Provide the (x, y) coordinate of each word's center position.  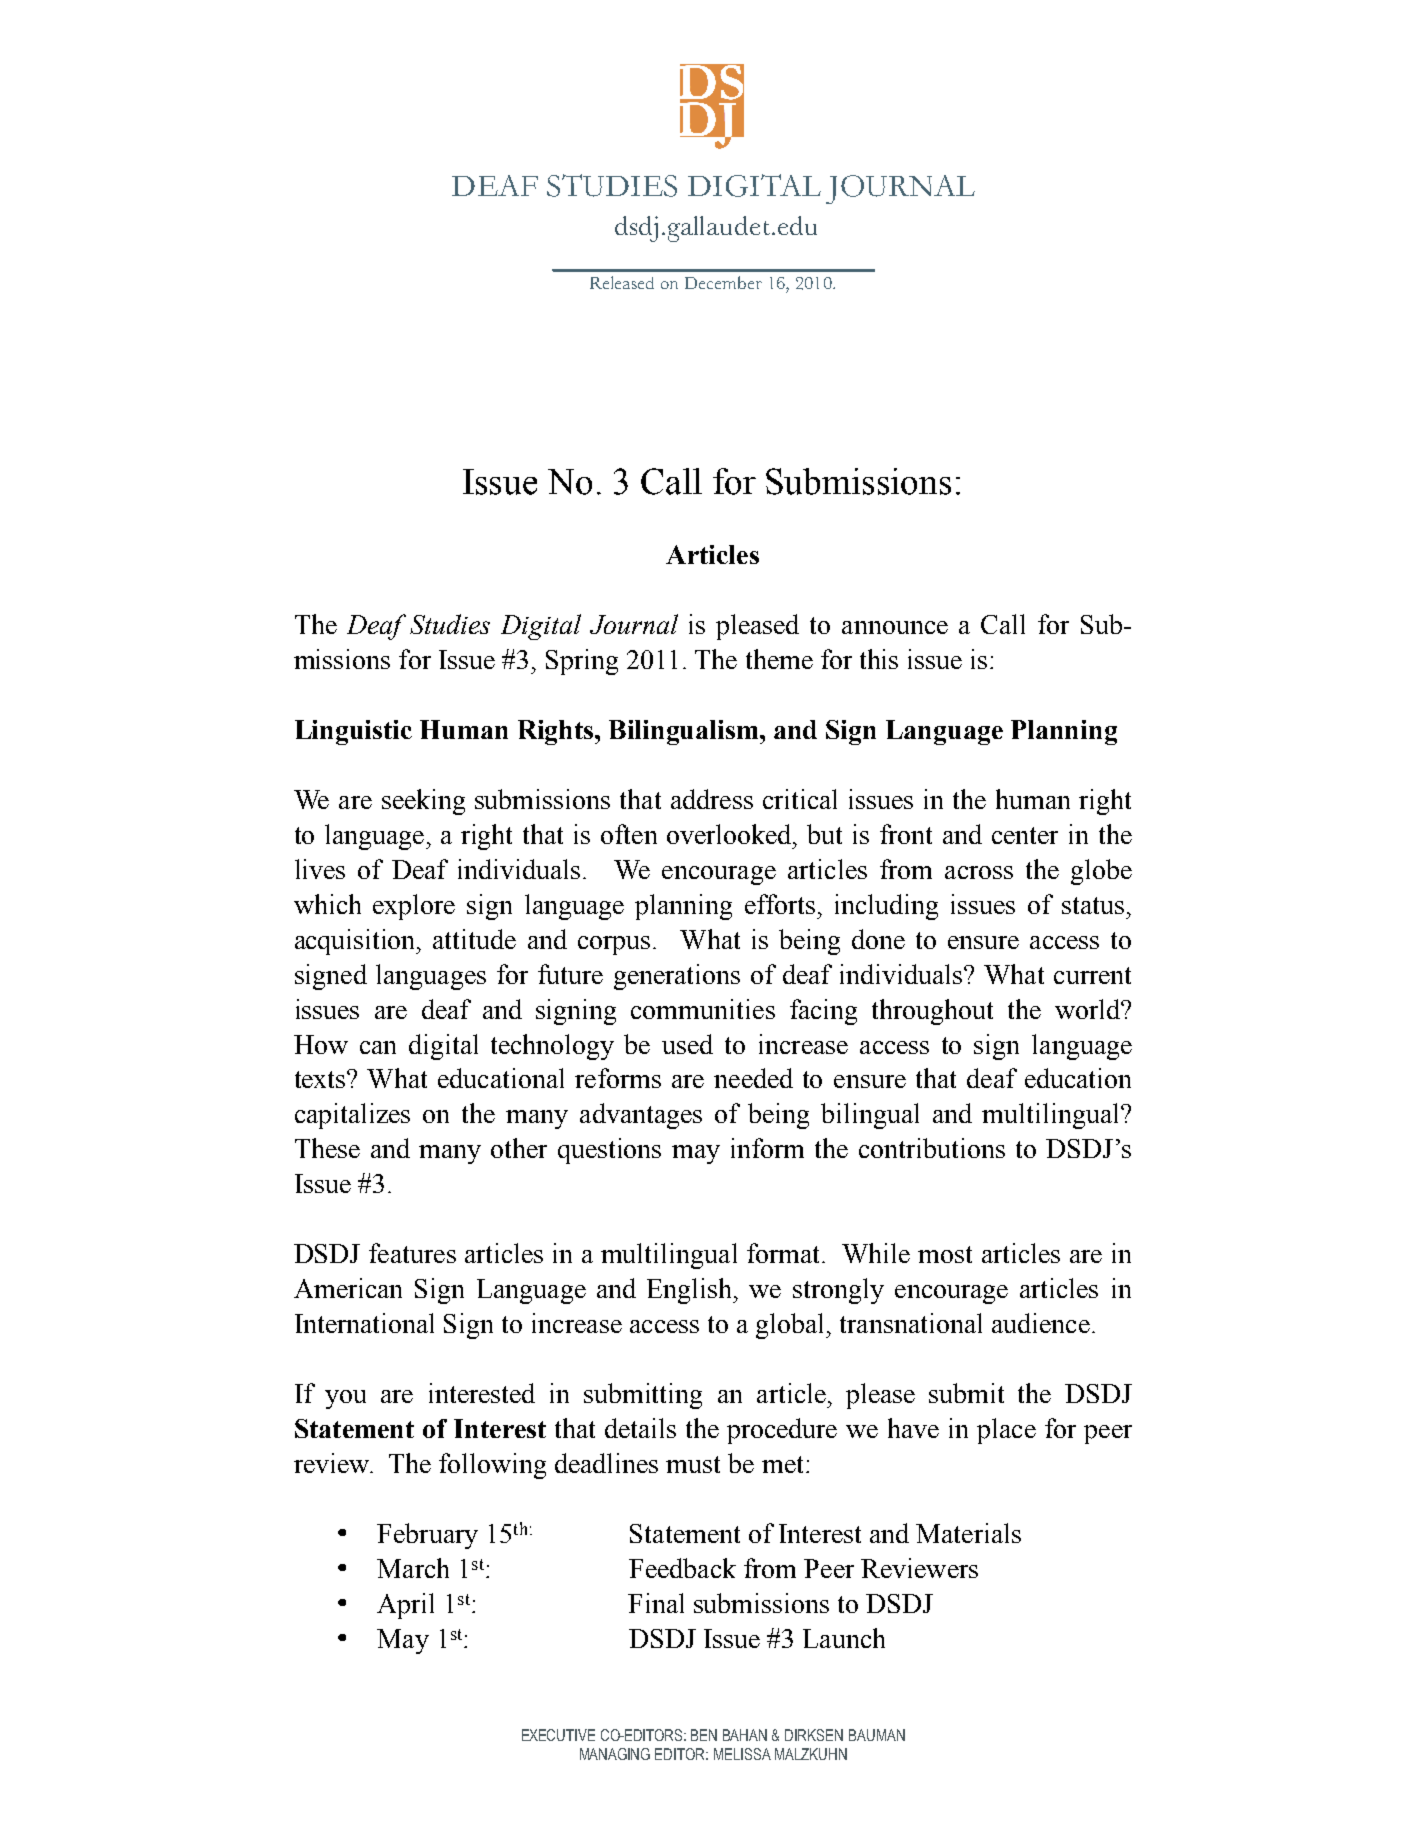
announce (895, 627)
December (723, 282)
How (321, 1044)
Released (622, 282)
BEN (704, 1735)
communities (703, 1009)
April (405, 1606)
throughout (932, 1012)
